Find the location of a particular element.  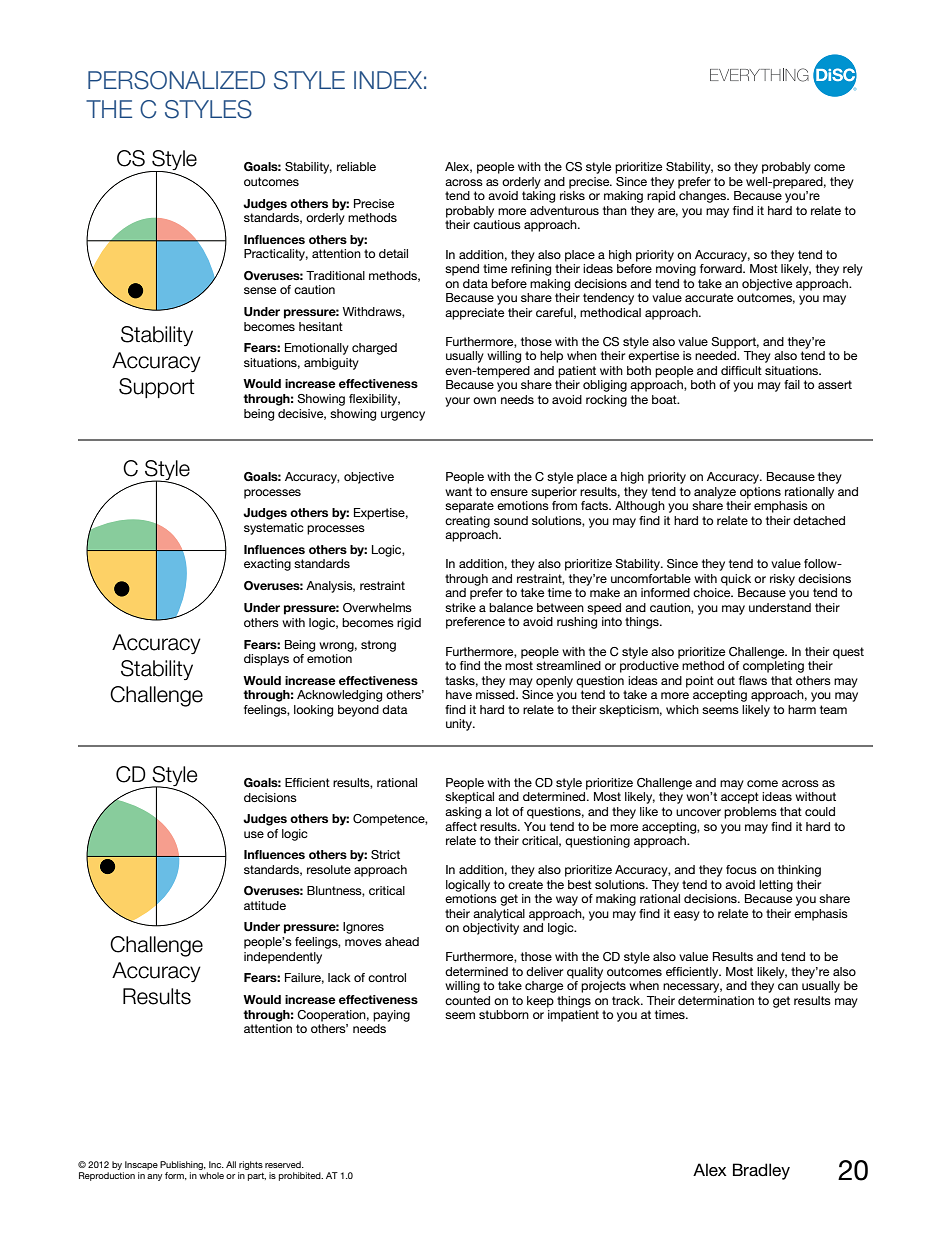

PERSONALIZED is located at coordinates (176, 80).
